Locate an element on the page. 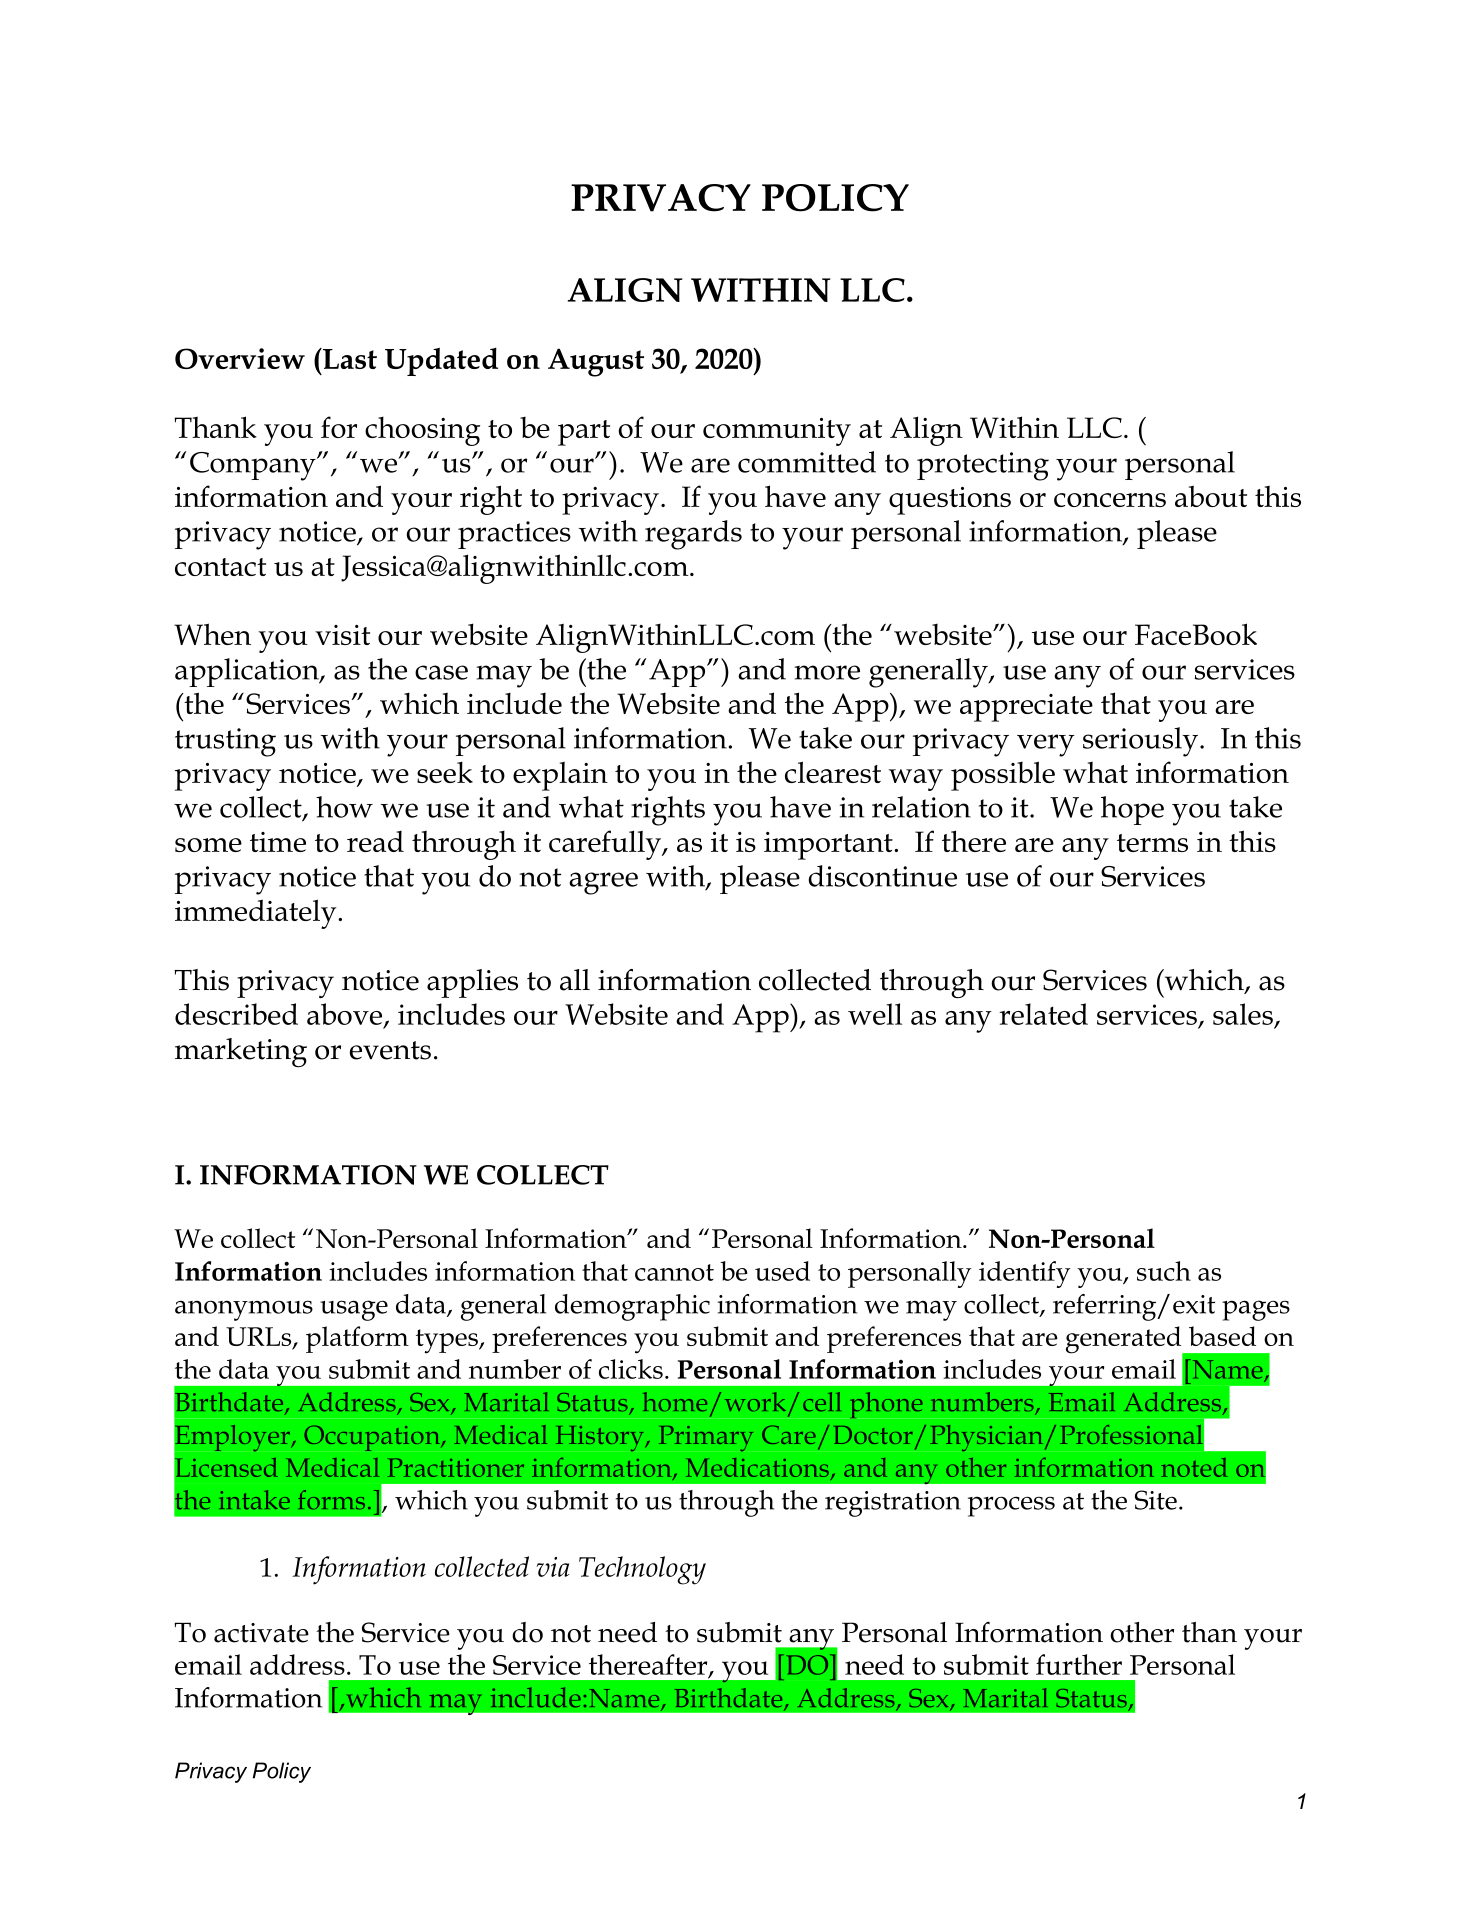  activate is located at coordinates (261, 1633).
